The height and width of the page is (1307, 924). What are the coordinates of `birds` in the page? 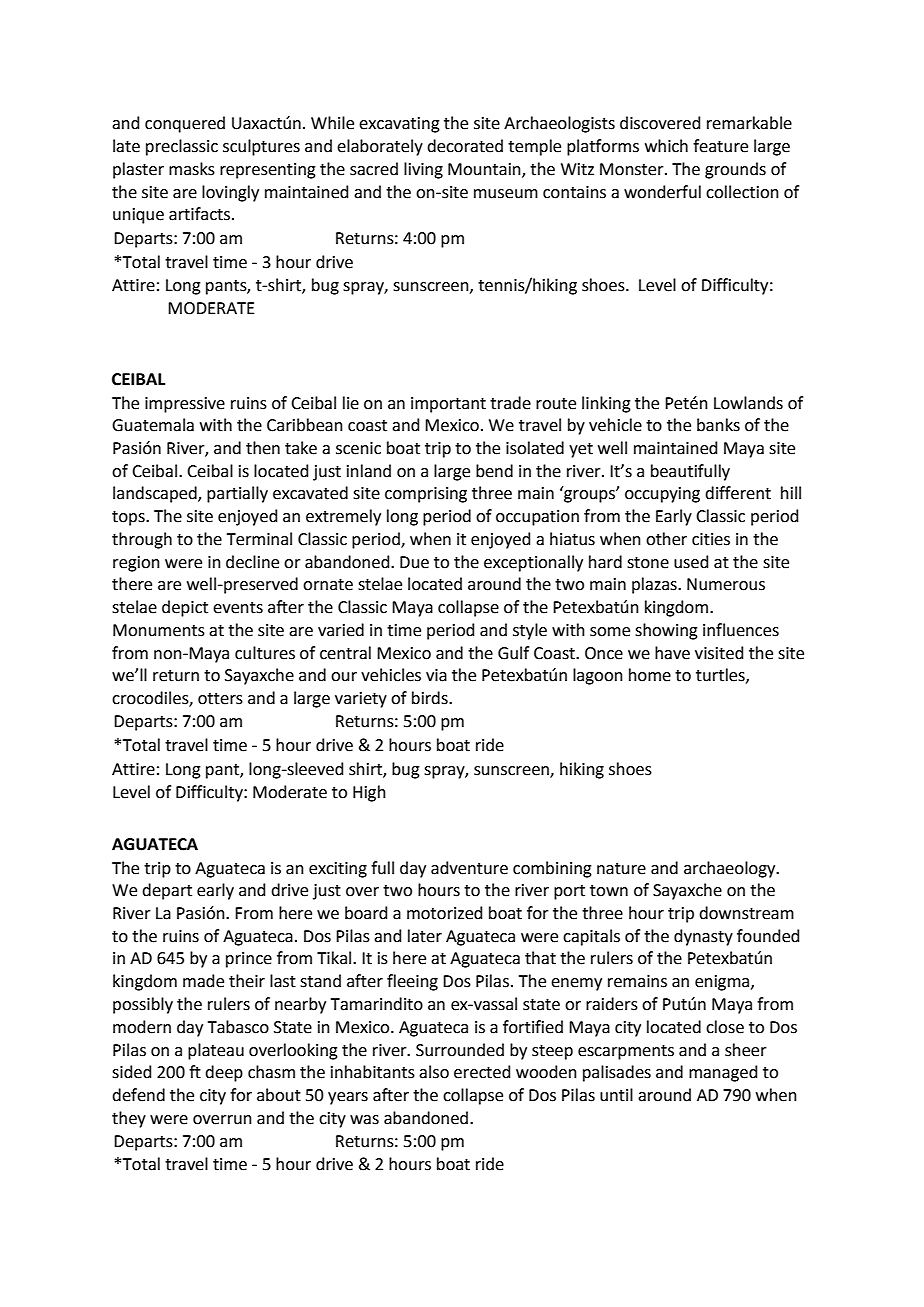 It's located at (431, 698).
